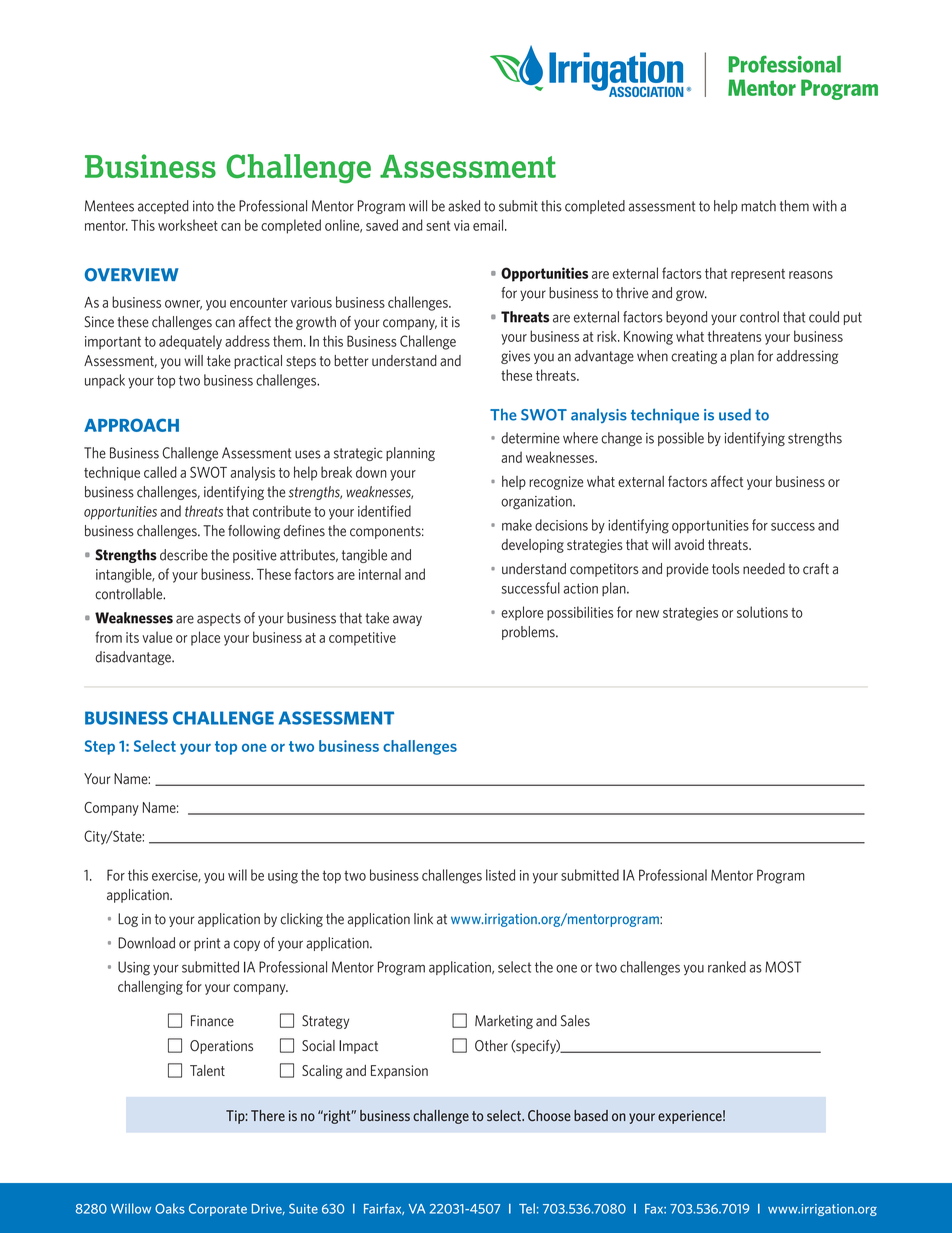 This screenshot has width=952, height=1233. Describe the element at coordinates (764, 569) in the screenshot. I see `needed` at that location.
